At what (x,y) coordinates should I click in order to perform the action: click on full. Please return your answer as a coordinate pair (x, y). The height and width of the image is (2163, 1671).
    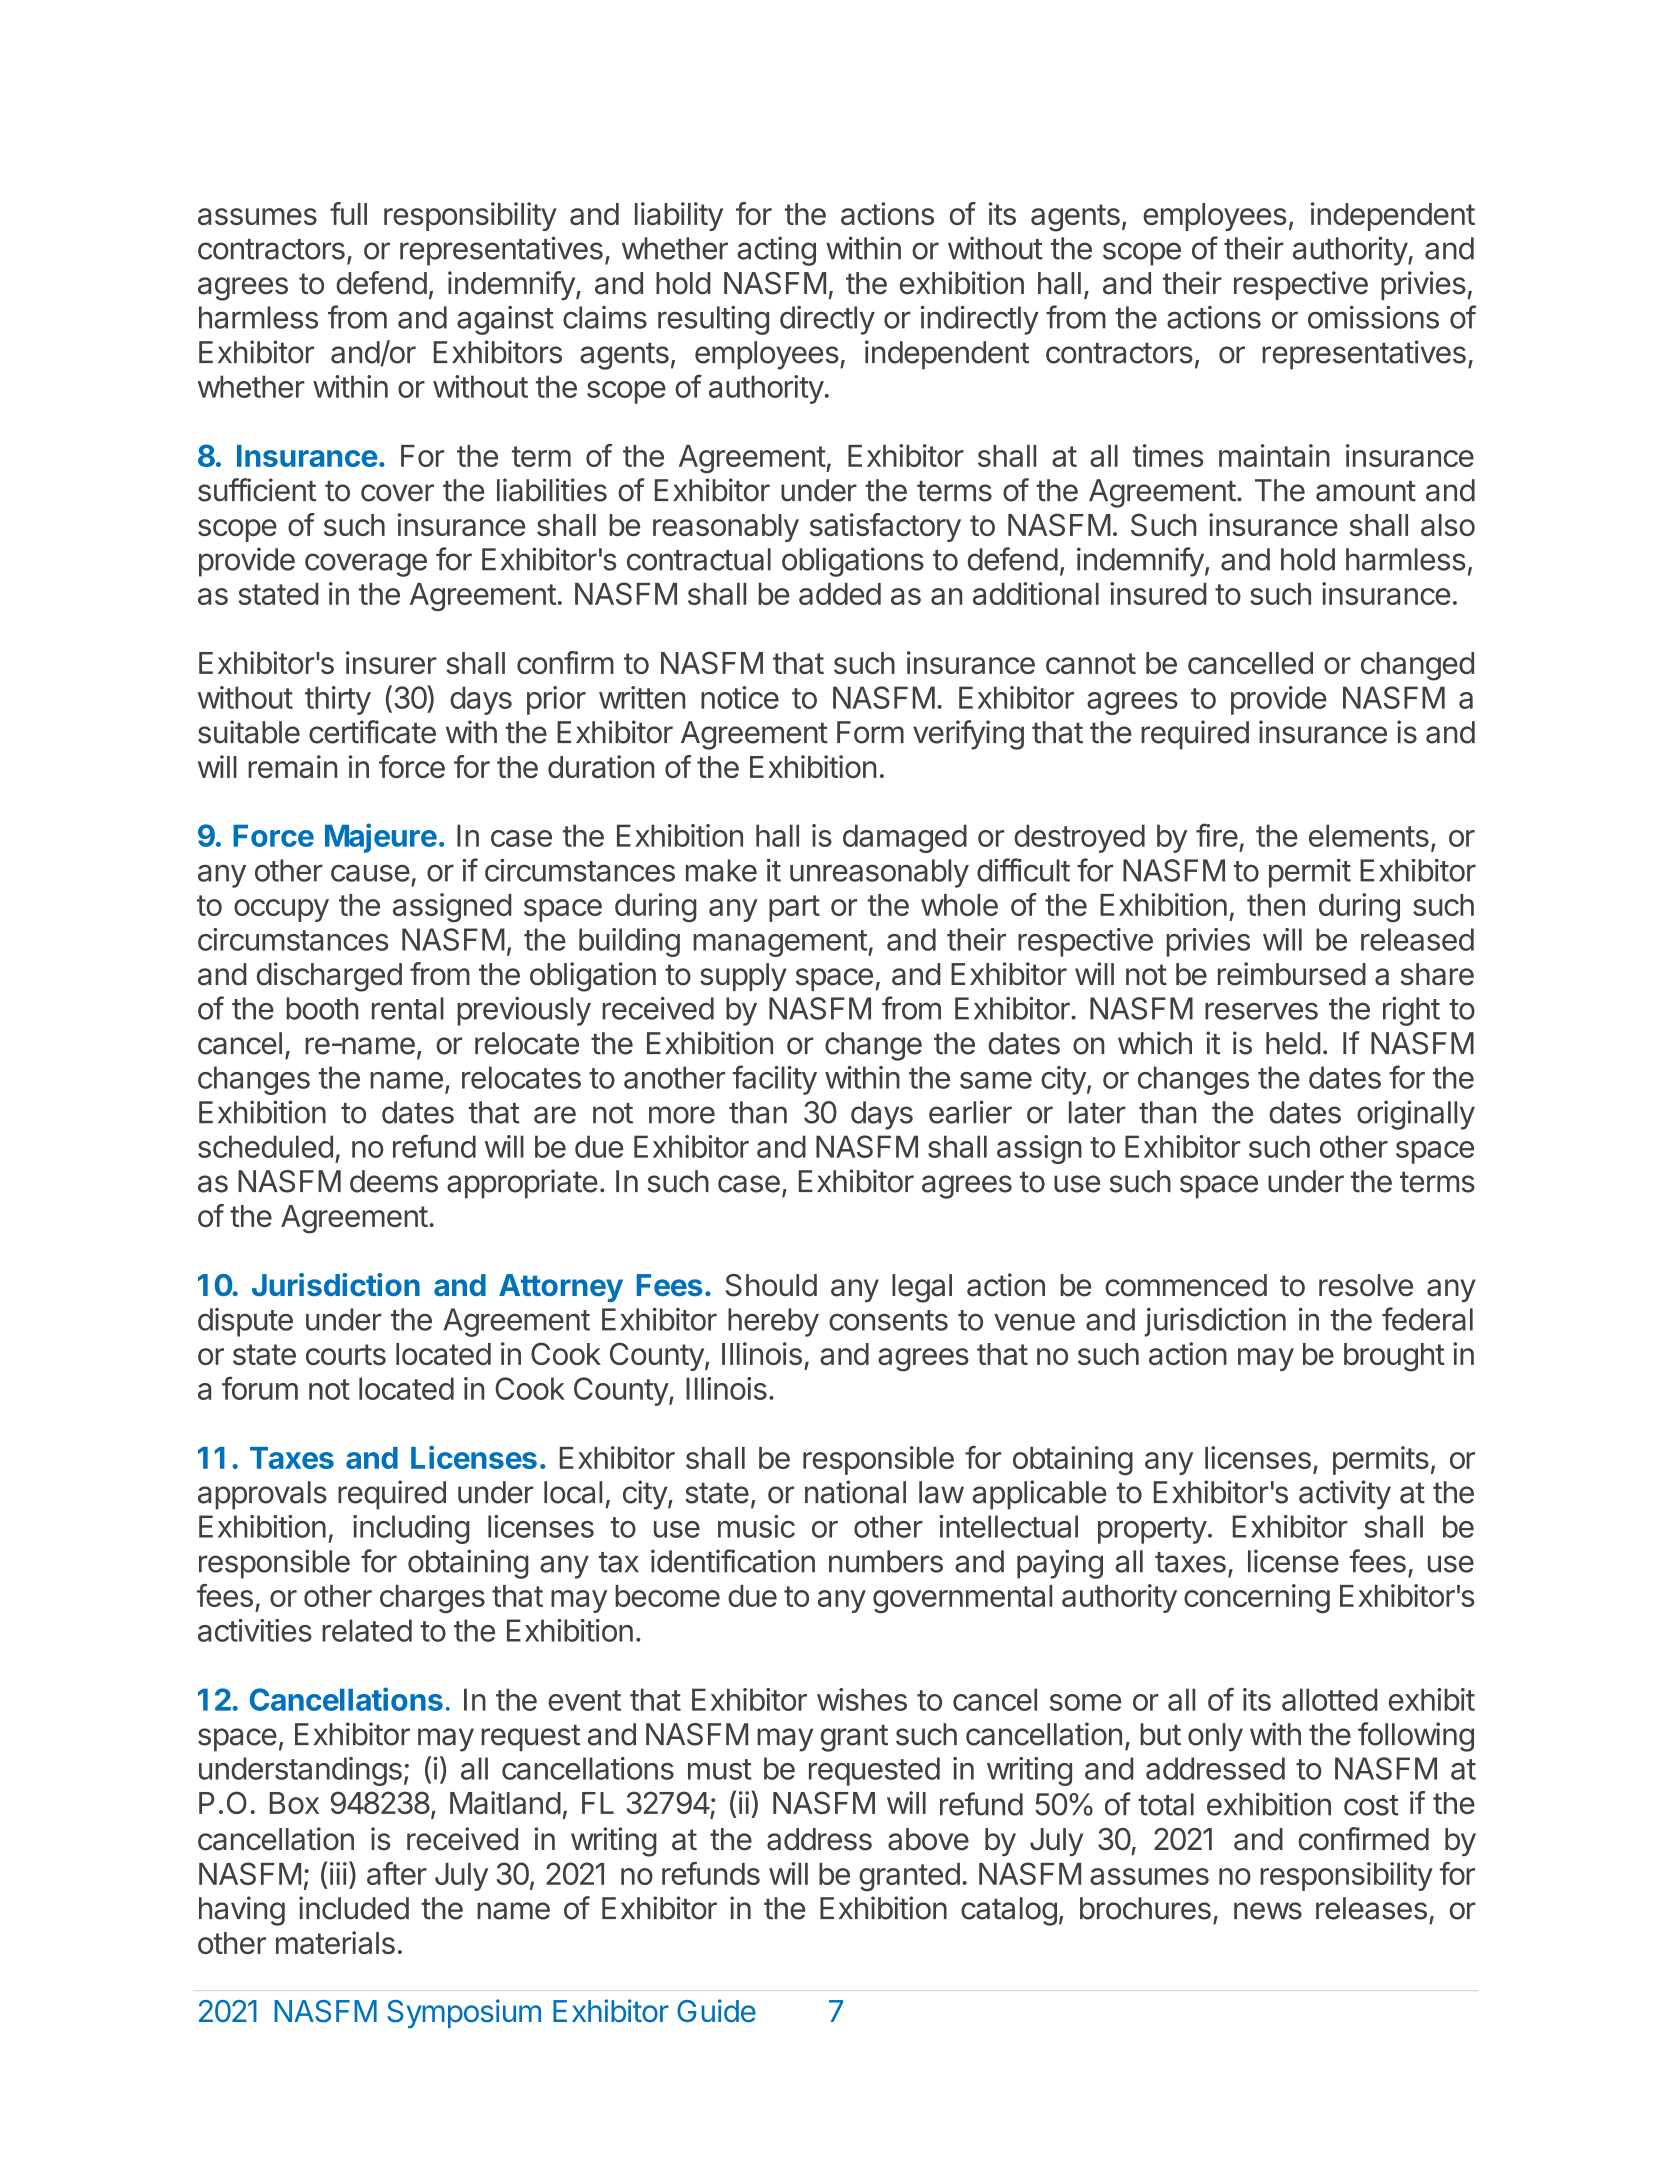
    Looking at the image, I should click on (348, 213).
